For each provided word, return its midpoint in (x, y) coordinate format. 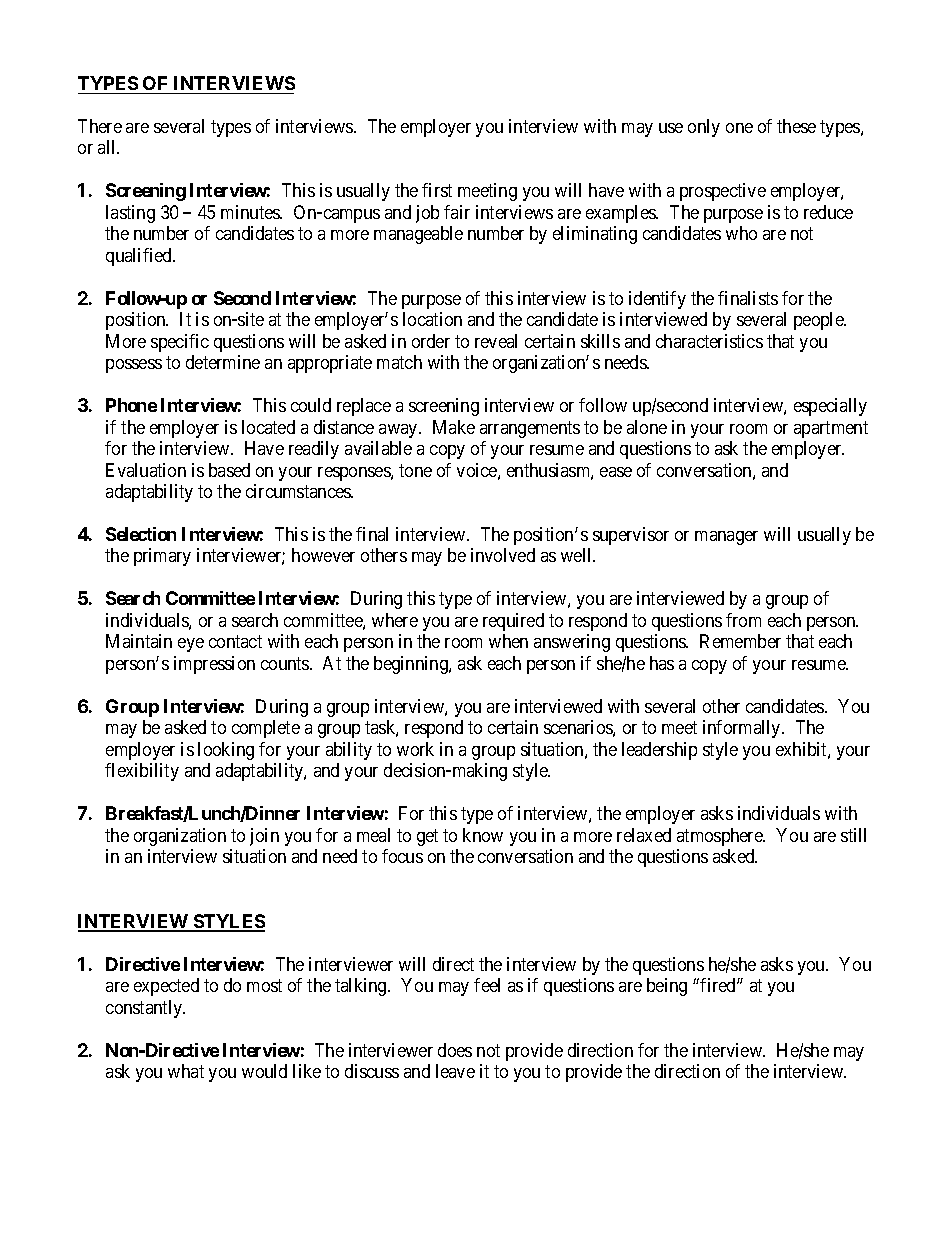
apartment (831, 429)
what (186, 1071)
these (796, 126)
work (415, 749)
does (455, 1050)
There (100, 126)
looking (226, 751)
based (229, 470)
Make (454, 427)
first (437, 190)
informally (743, 729)
